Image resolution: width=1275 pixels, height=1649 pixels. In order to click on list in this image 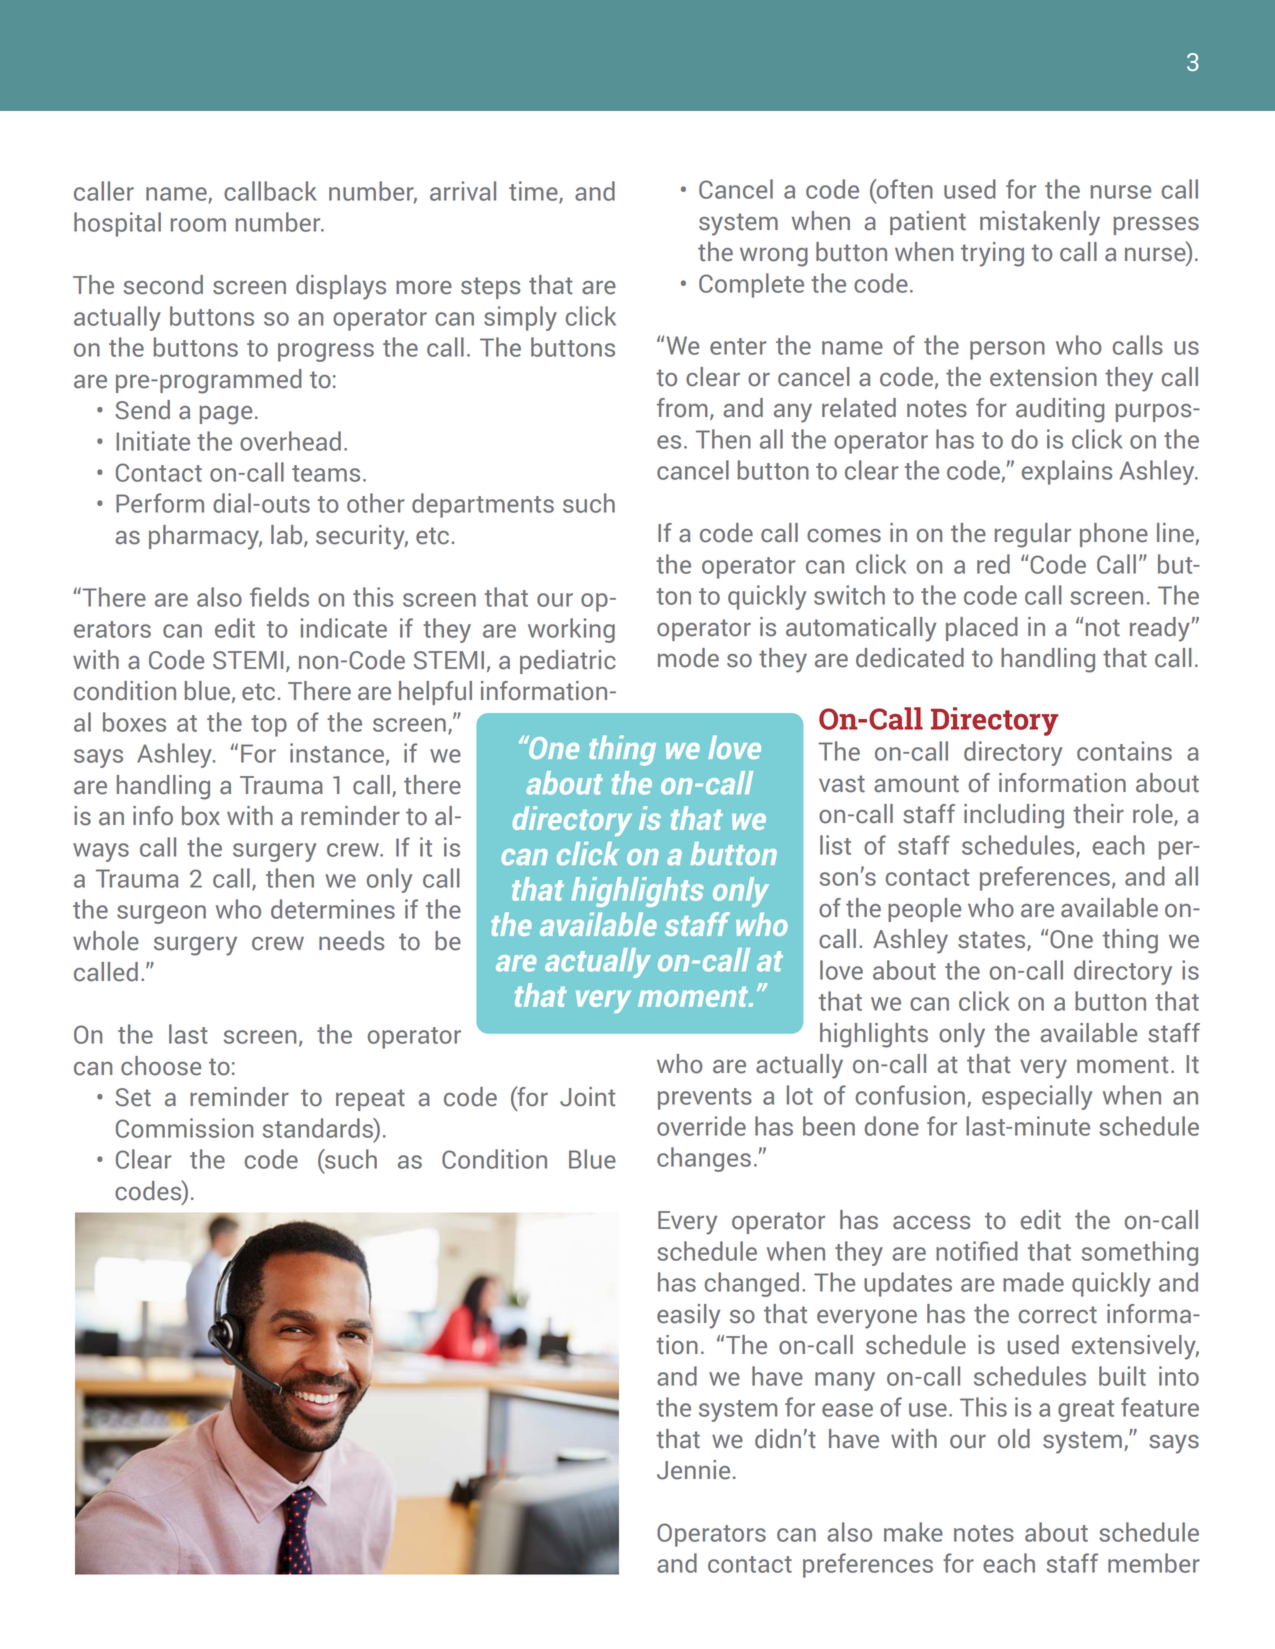, I will do `click(835, 845)`.
